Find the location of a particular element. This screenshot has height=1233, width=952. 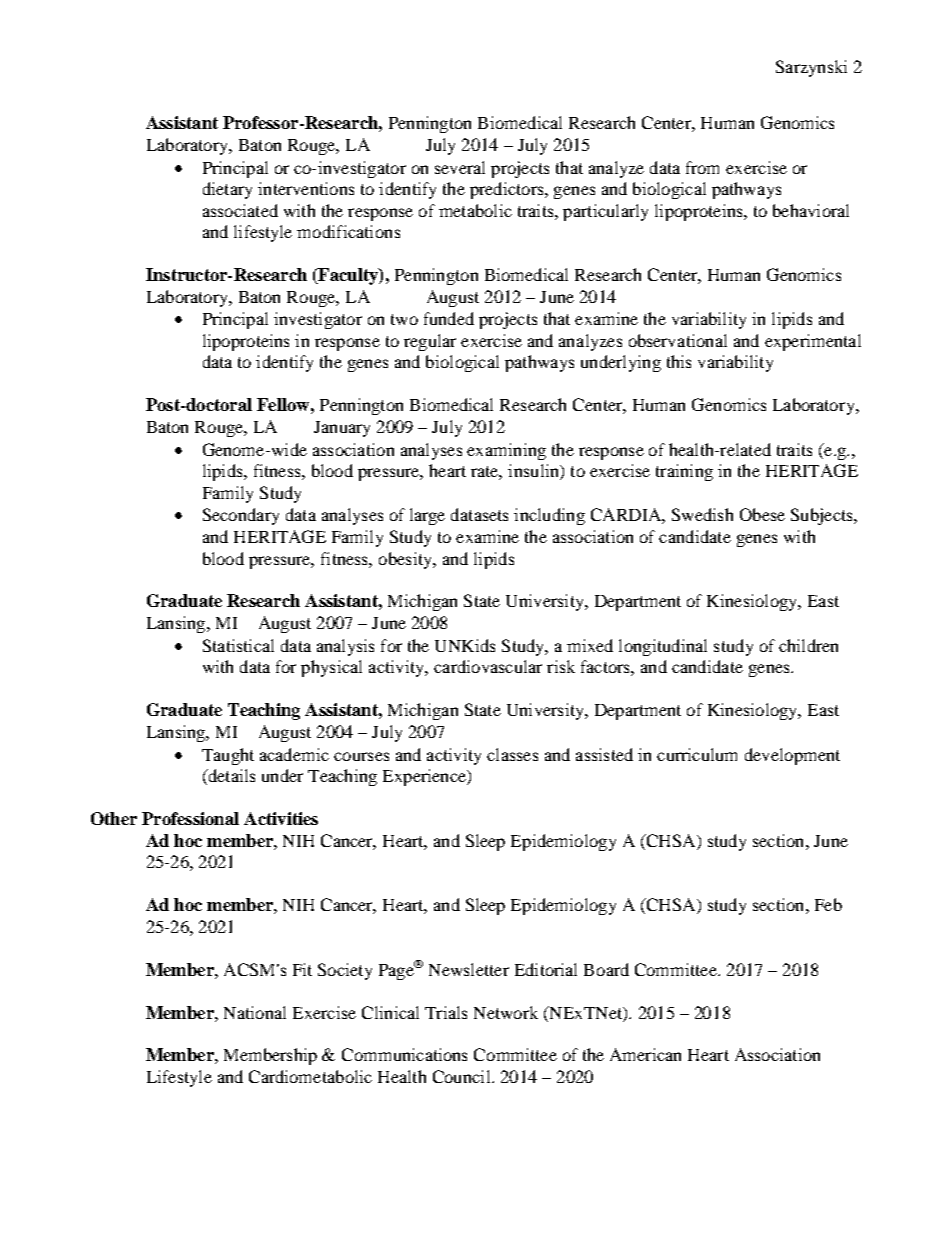

cardiovascular is located at coordinates (488, 666).
